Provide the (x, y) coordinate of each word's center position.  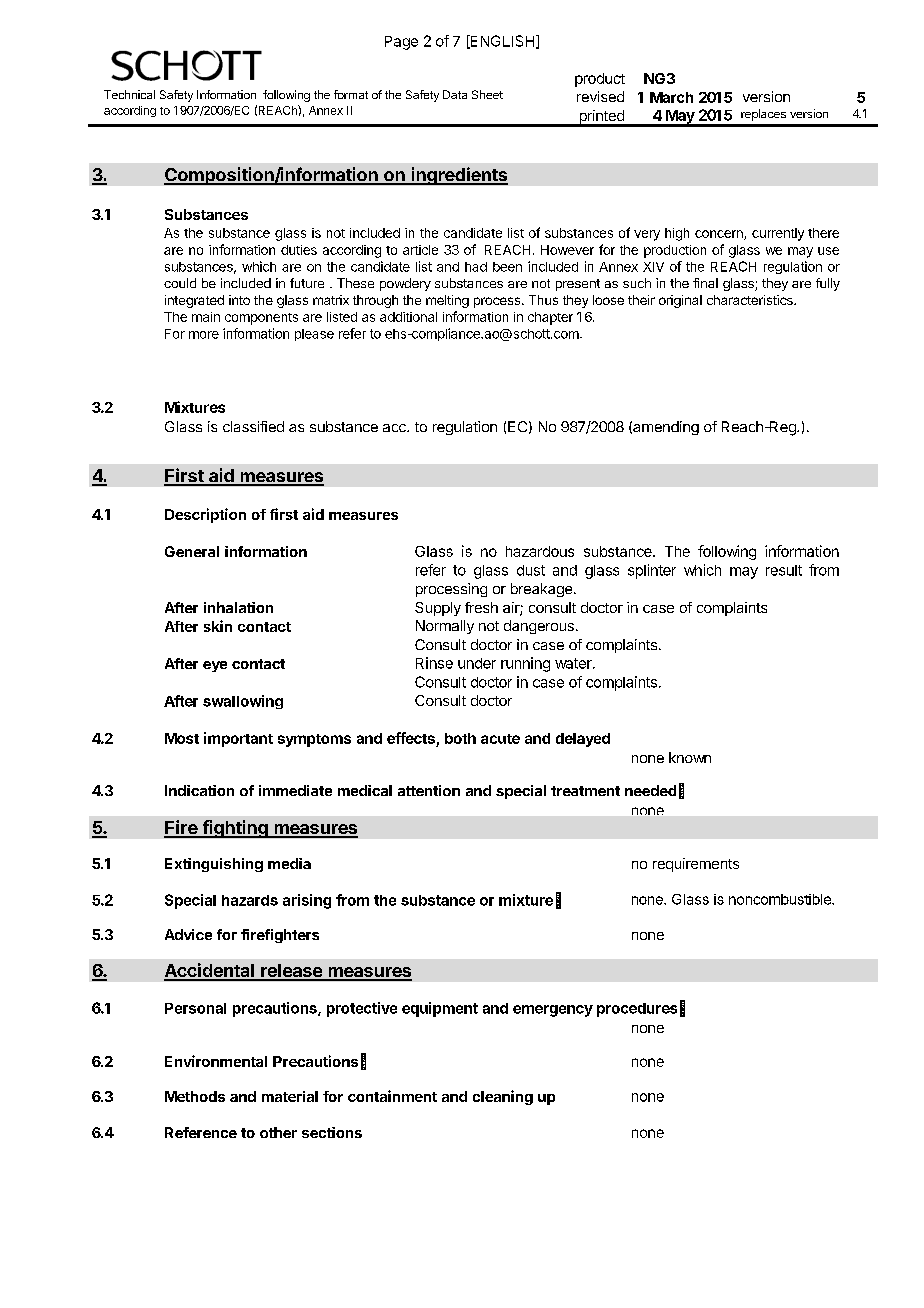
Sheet (487, 94)
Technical (129, 94)
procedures (637, 1010)
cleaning (503, 1097)
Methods (195, 1096)
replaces (763, 115)
